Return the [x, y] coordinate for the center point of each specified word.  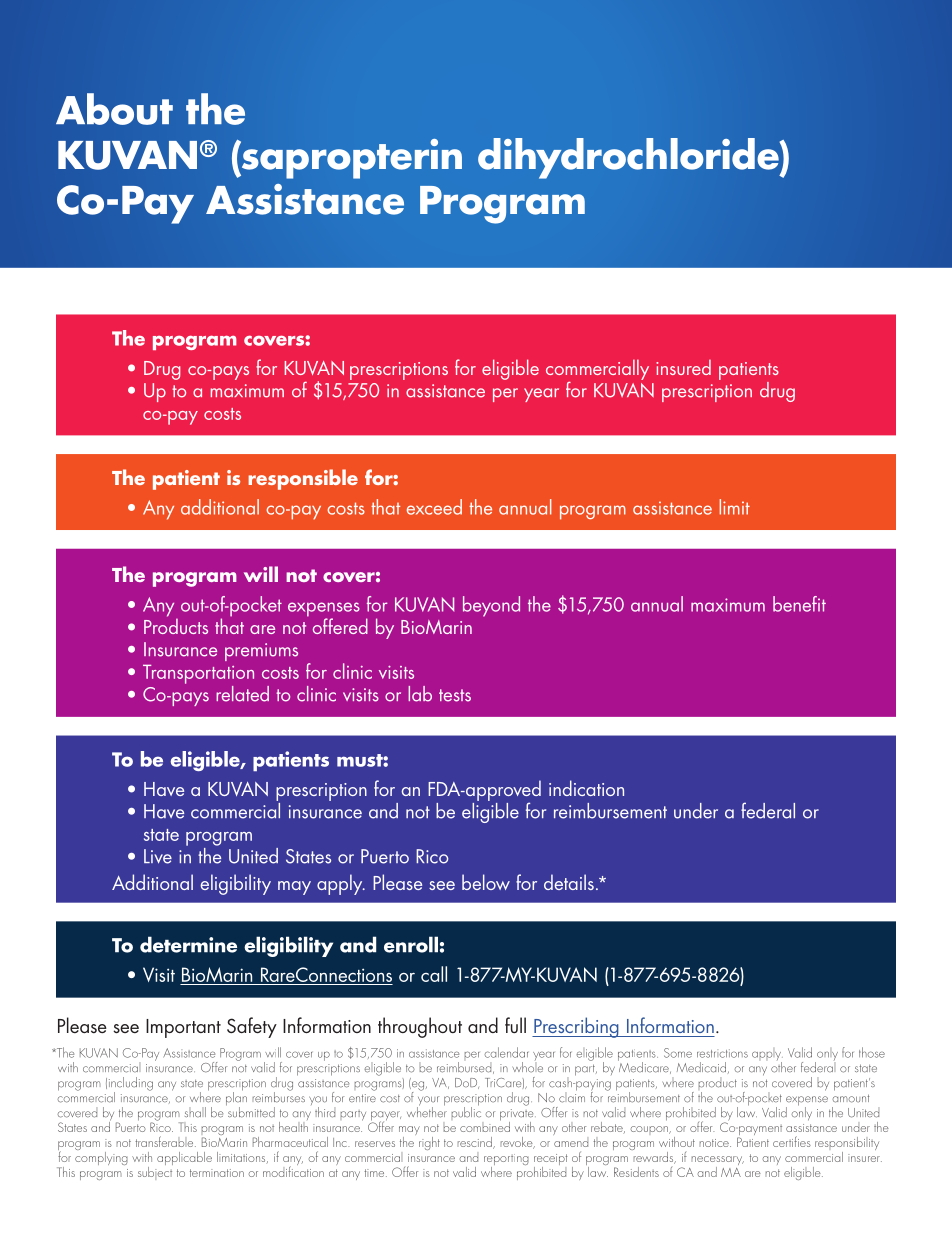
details [569, 882]
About [114, 109]
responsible [303, 479]
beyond [491, 606]
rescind [475, 1143]
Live [158, 856]
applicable [184, 1158]
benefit [799, 604]
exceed [434, 507]
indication [586, 788]
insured [683, 367]
